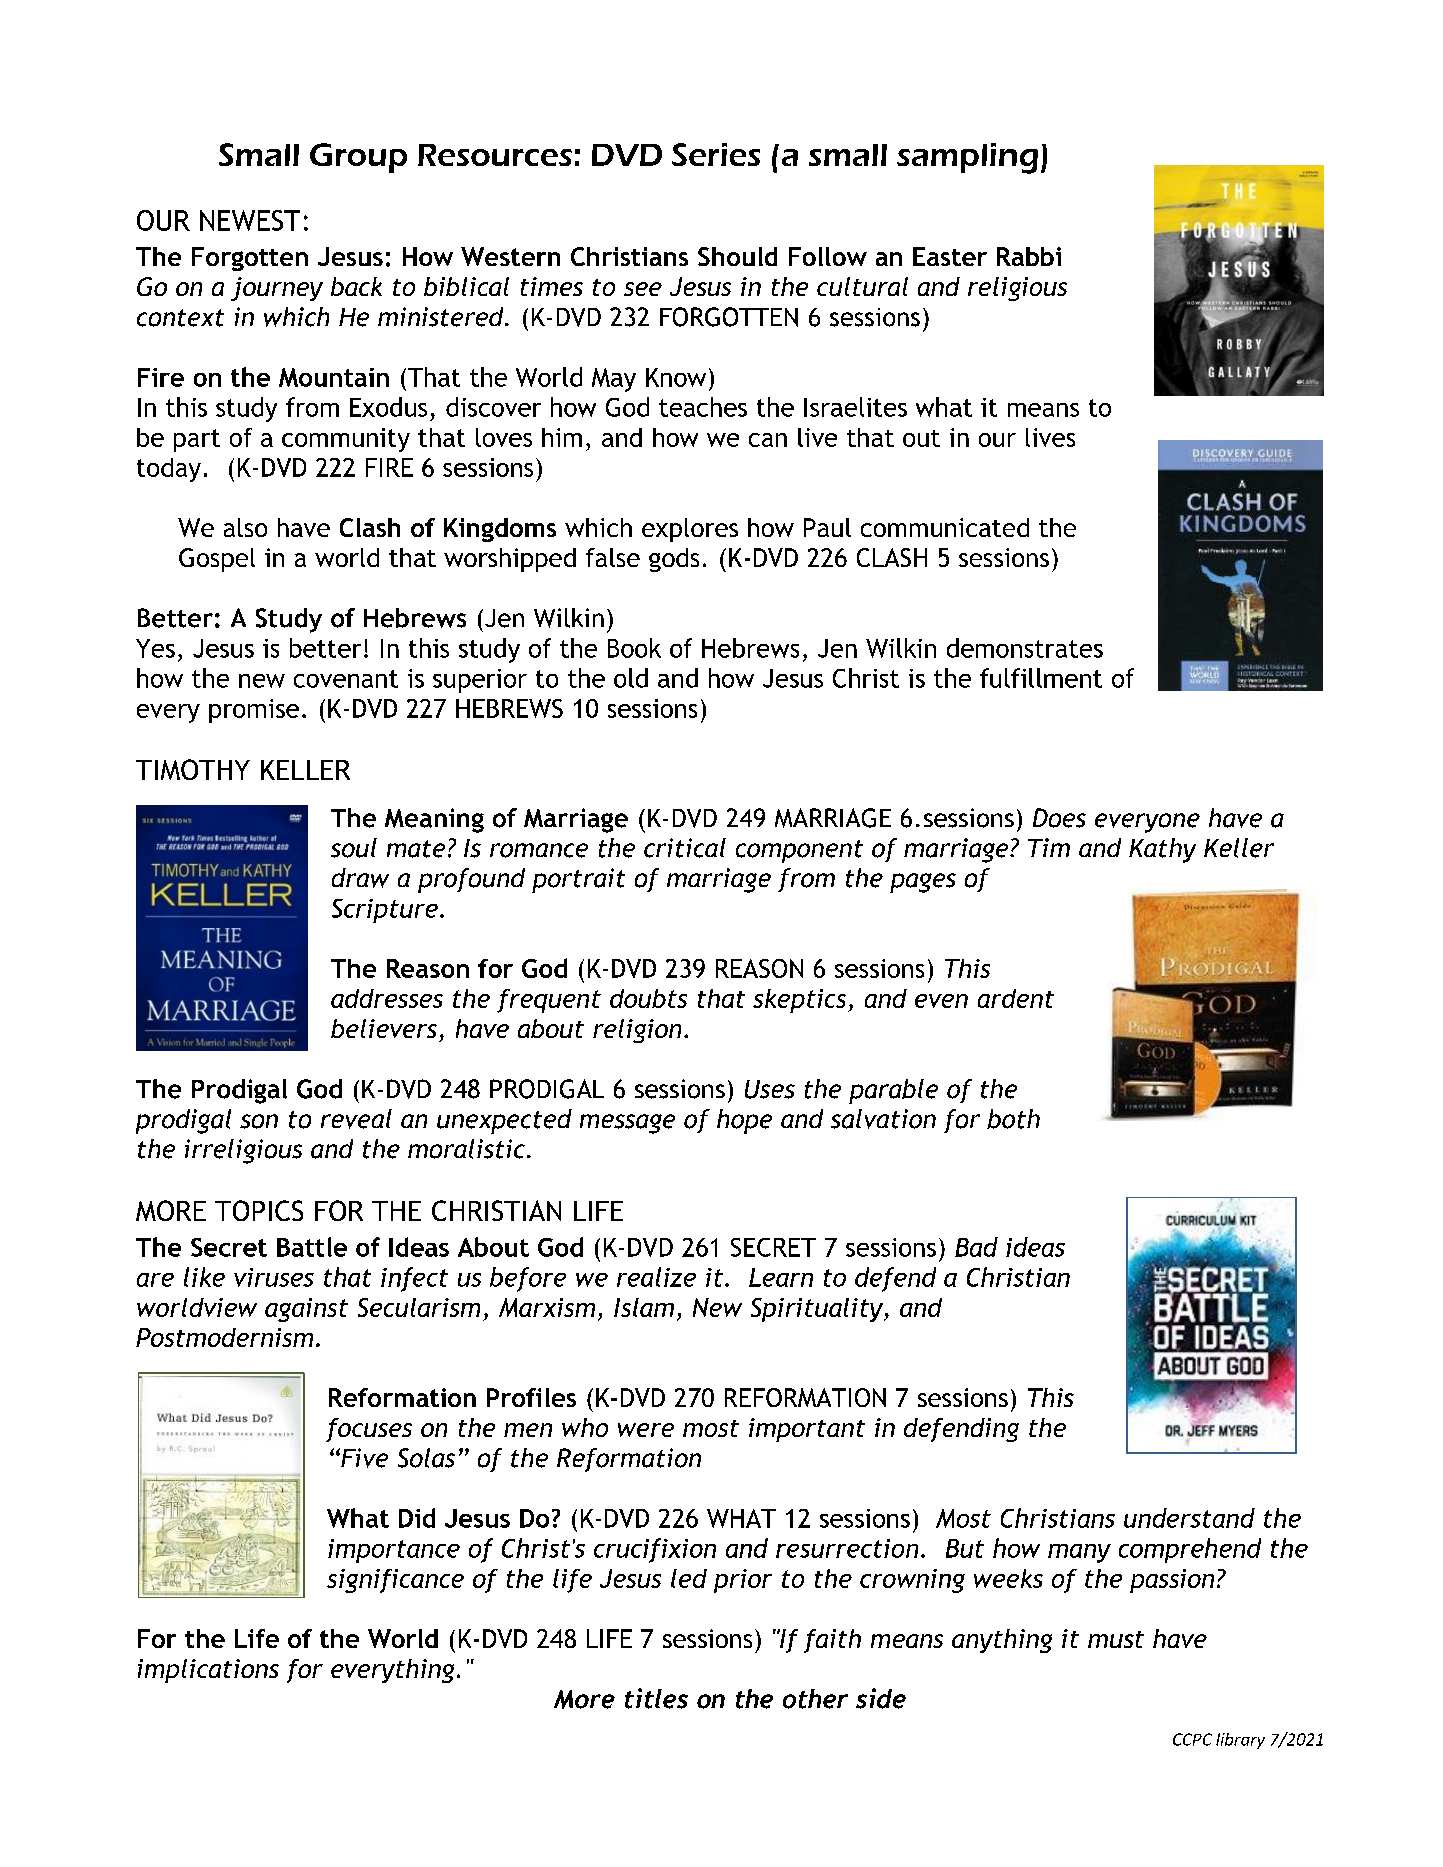  What do you see at coordinates (1116, 1639) in the screenshot?
I see `must` at bounding box center [1116, 1639].
